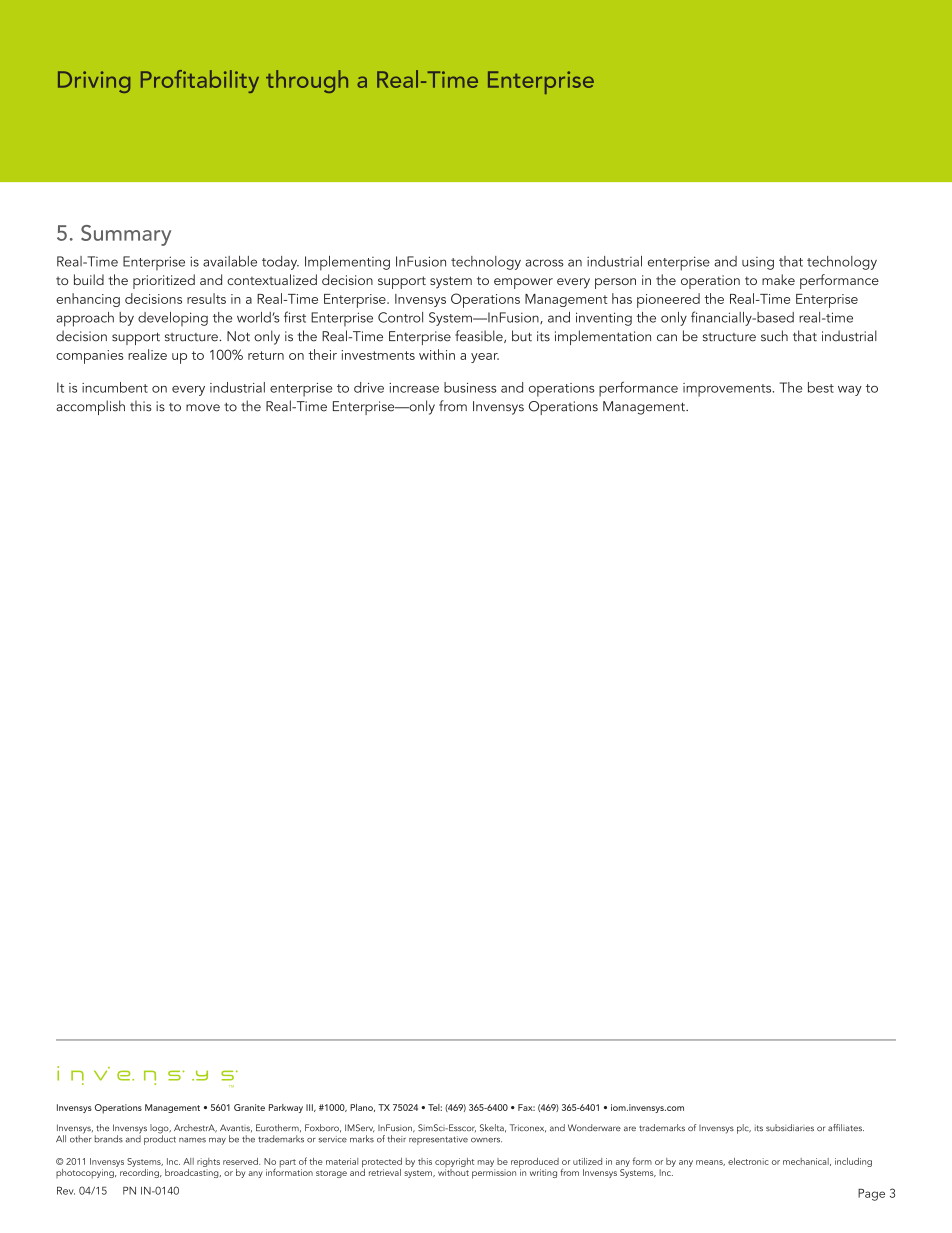  Describe the element at coordinates (480, 336) in the screenshot. I see `feasible` at that location.
